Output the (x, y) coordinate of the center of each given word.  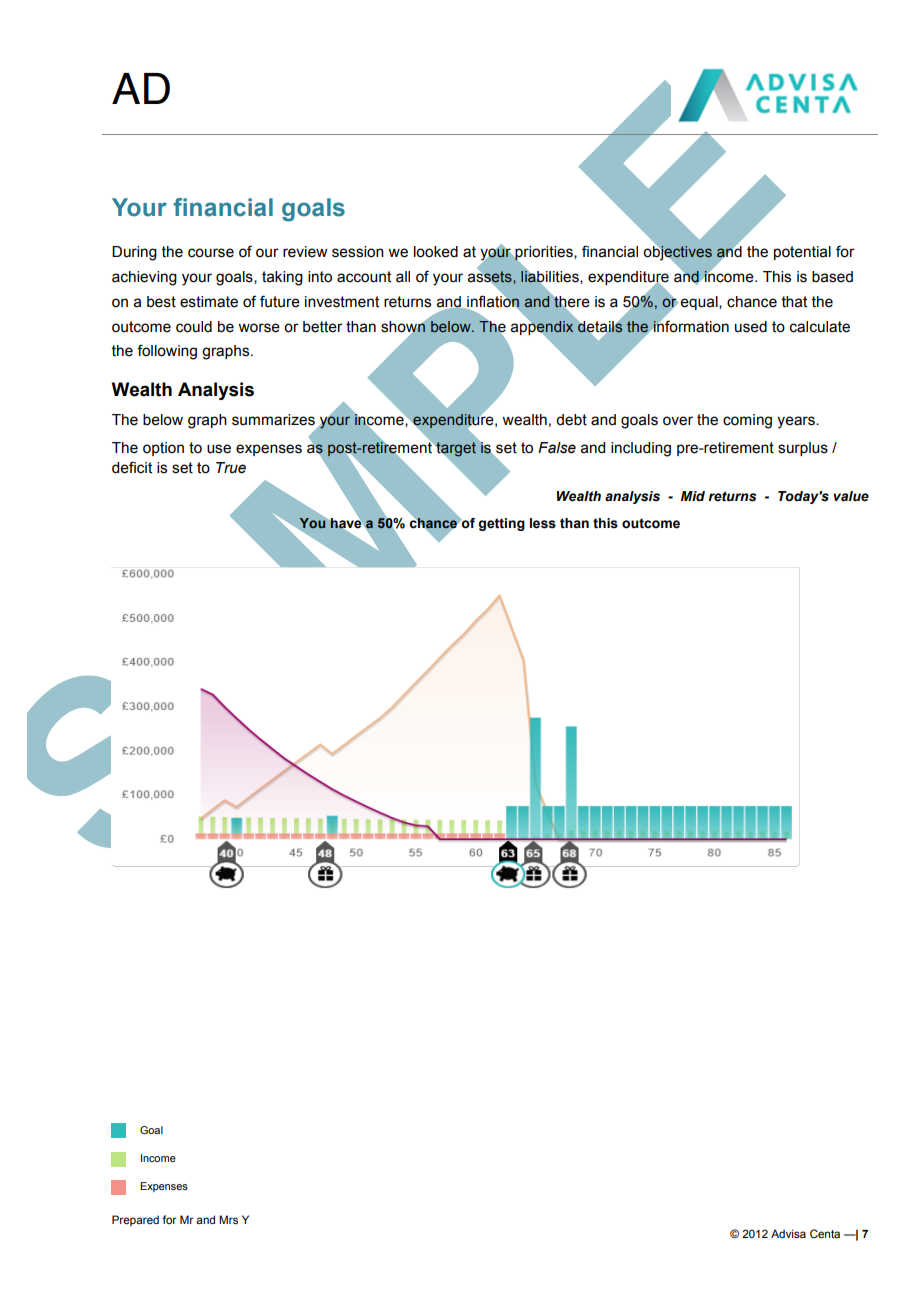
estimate (209, 302)
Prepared (135, 1221)
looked (436, 252)
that (794, 302)
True (231, 468)
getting (501, 524)
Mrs (228, 1219)
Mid (693, 496)
